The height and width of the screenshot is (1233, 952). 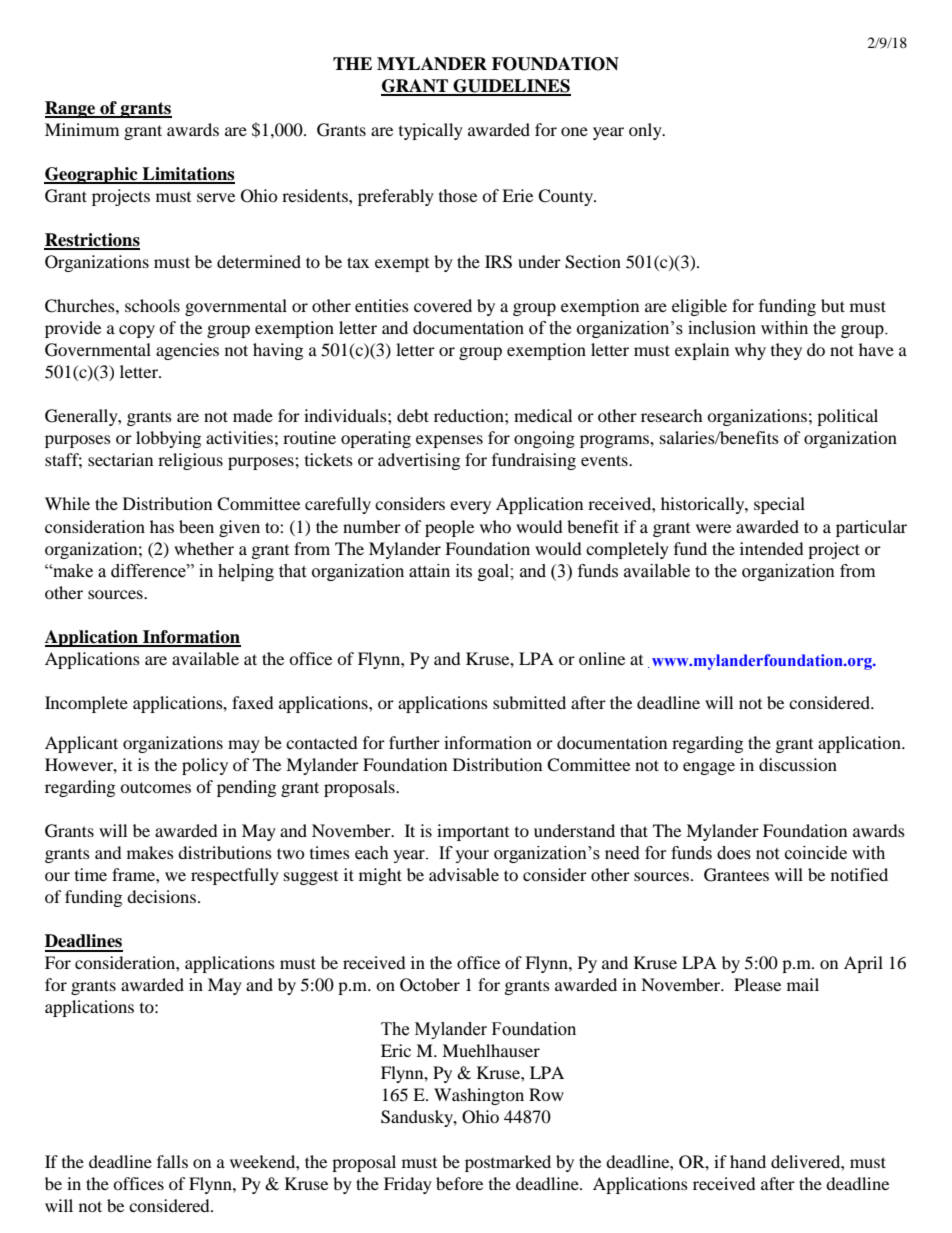 What do you see at coordinates (246, 572) in the screenshot?
I see `helping` at bounding box center [246, 572].
